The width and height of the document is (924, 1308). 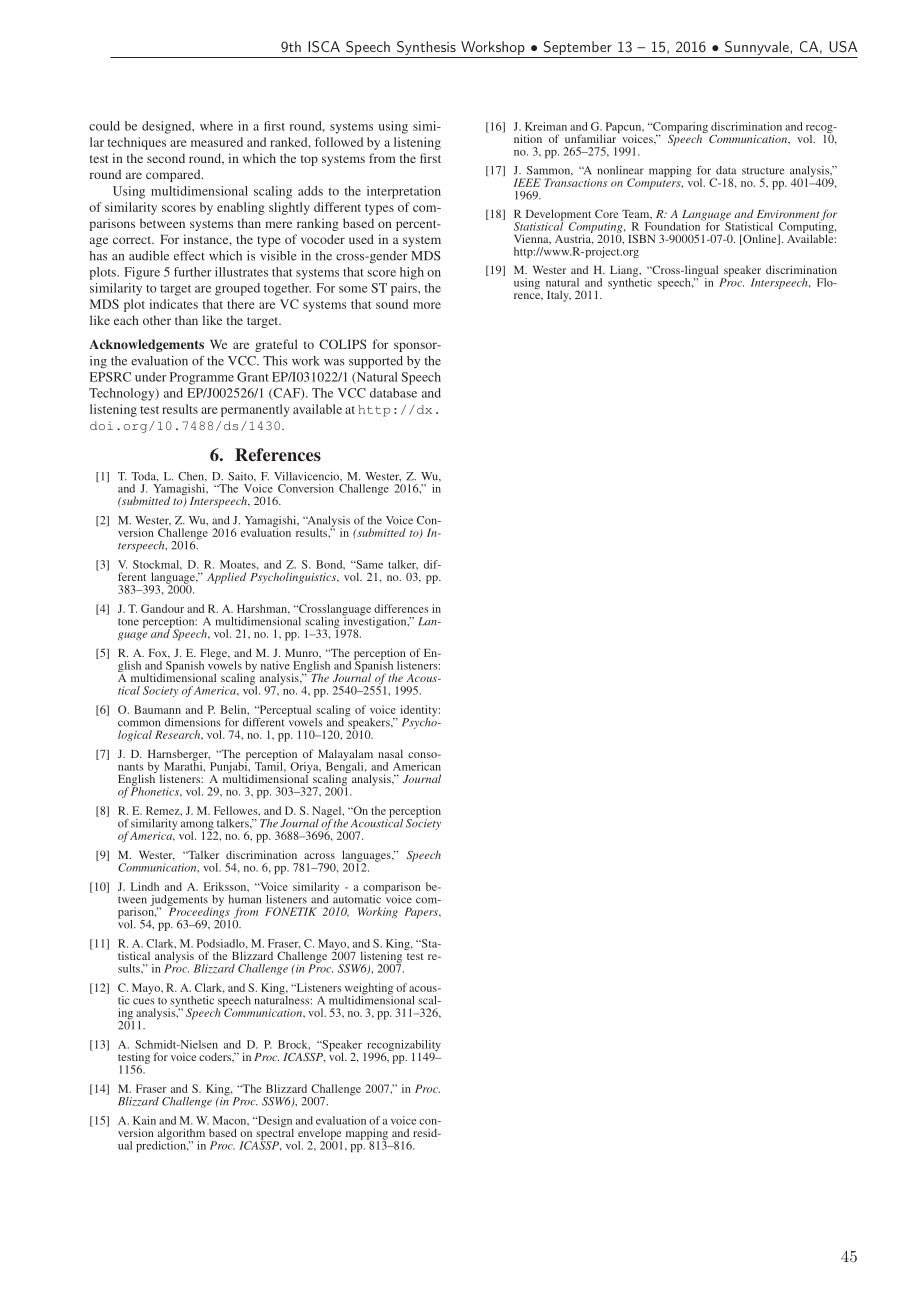 What do you see at coordinates (757, 49) in the document?
I see `Sunnyvale` at bounding box center [757, 49].
